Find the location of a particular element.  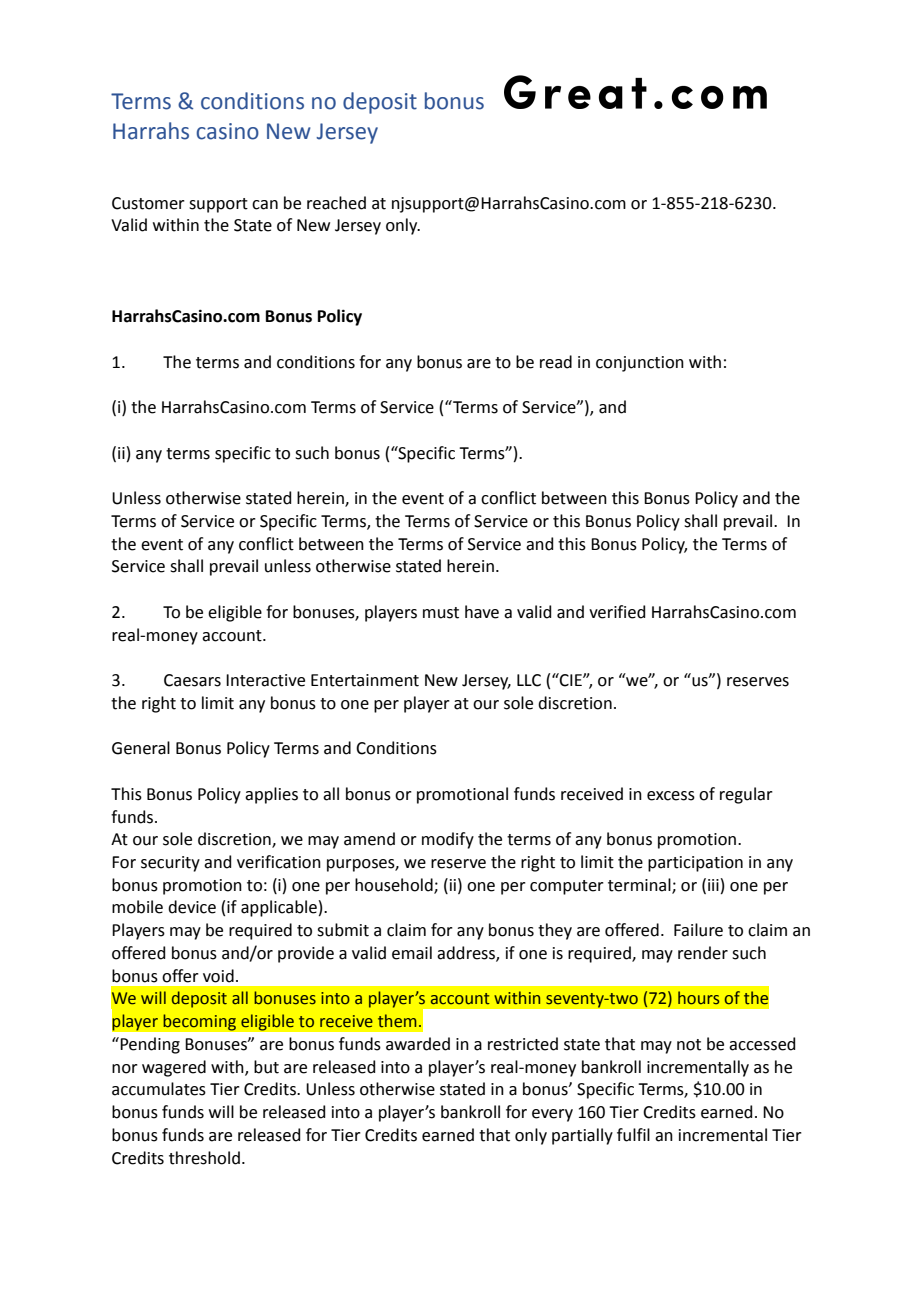

conjunction is located at coordinates (640, 364).
